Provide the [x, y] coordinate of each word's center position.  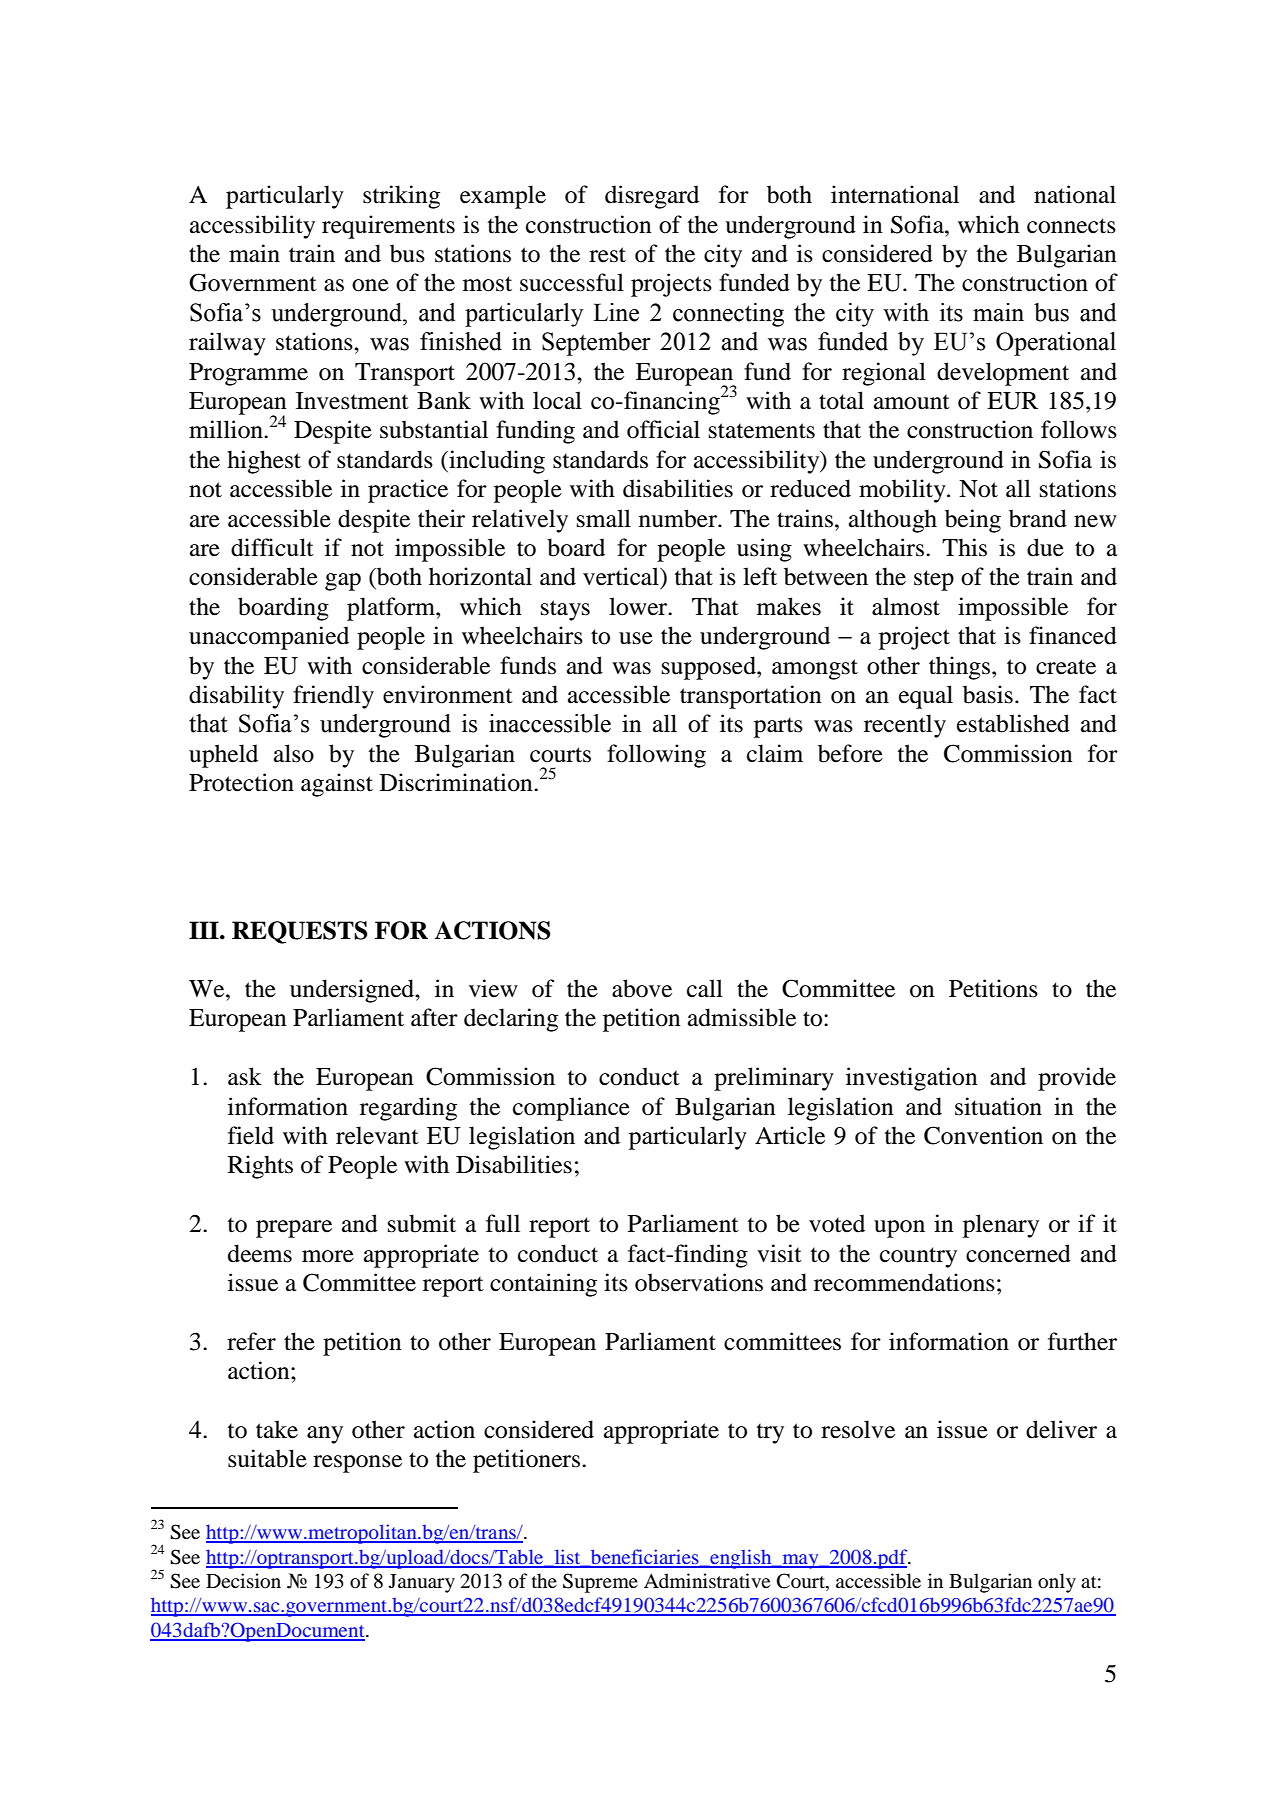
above [642, 988]
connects [1071, 226]
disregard [652, 197]
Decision [243, 1581]
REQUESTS [300, 932]
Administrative [707, 1580]
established [1013, 723]
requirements [388, 227]
